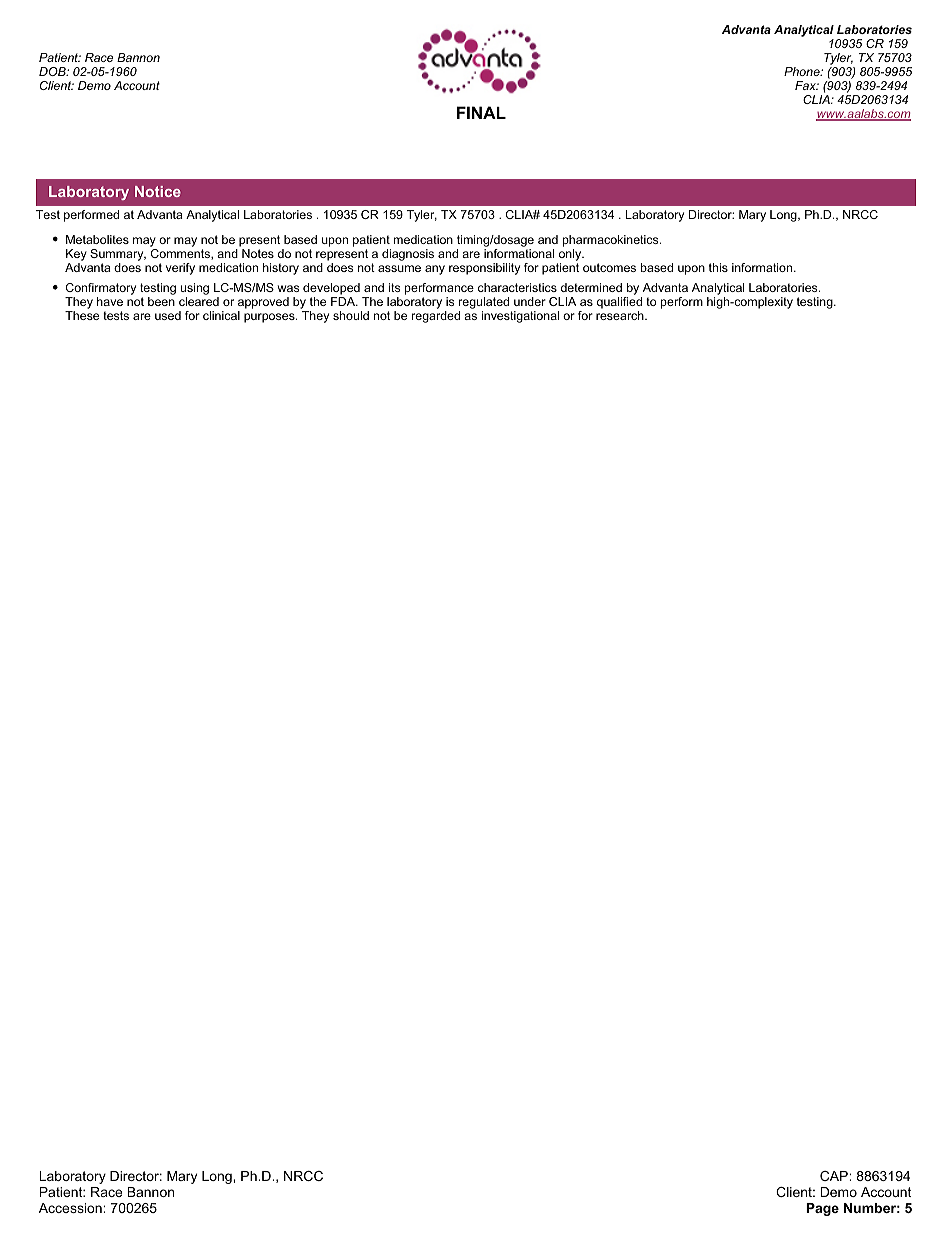 The width and height of the image is (952, 1233). What do you see at coordinates (168, 315) in the image?
I see `used` at bounding box center [168, 315].
